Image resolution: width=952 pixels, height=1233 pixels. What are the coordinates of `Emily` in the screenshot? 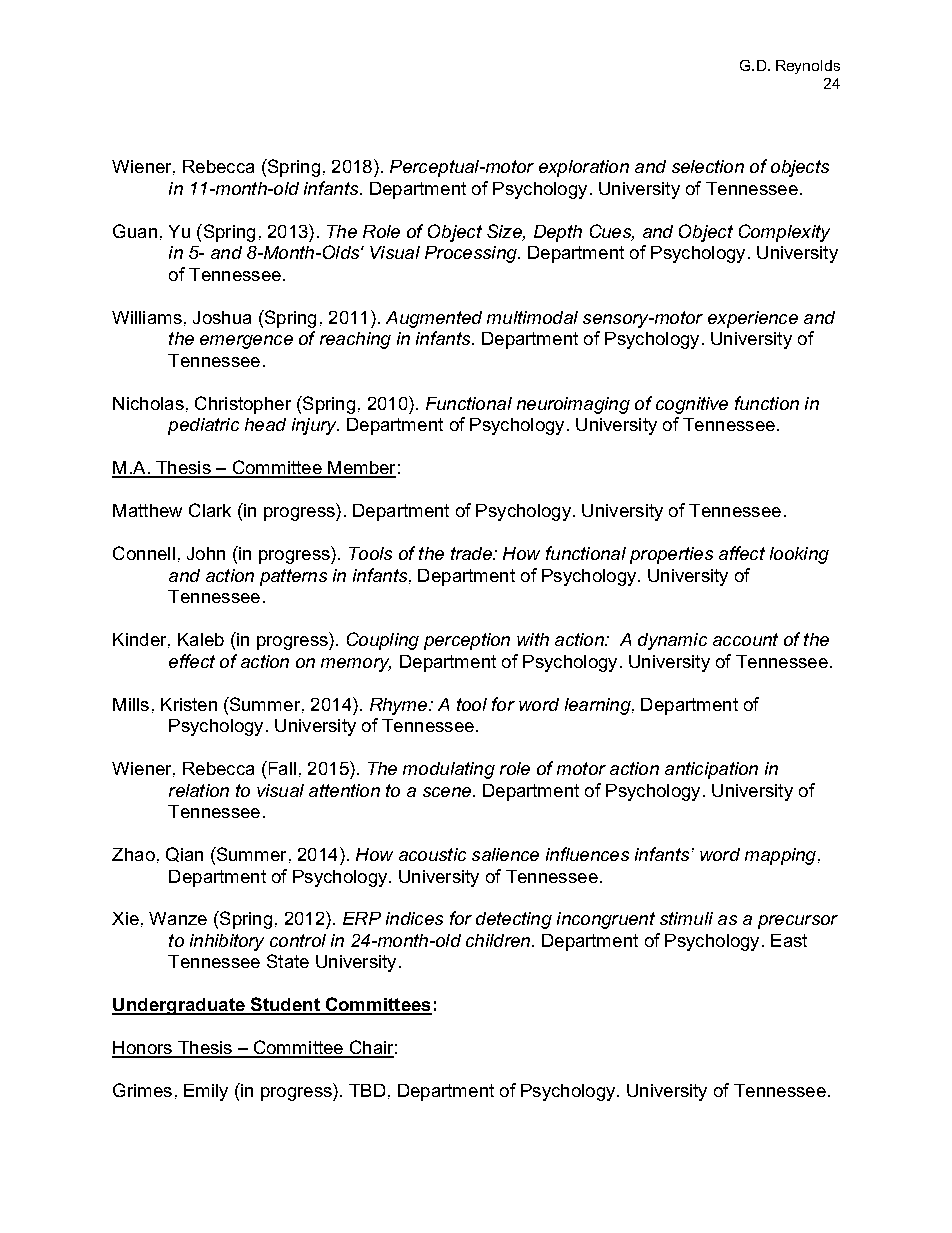 It's located at (206, 1092).
